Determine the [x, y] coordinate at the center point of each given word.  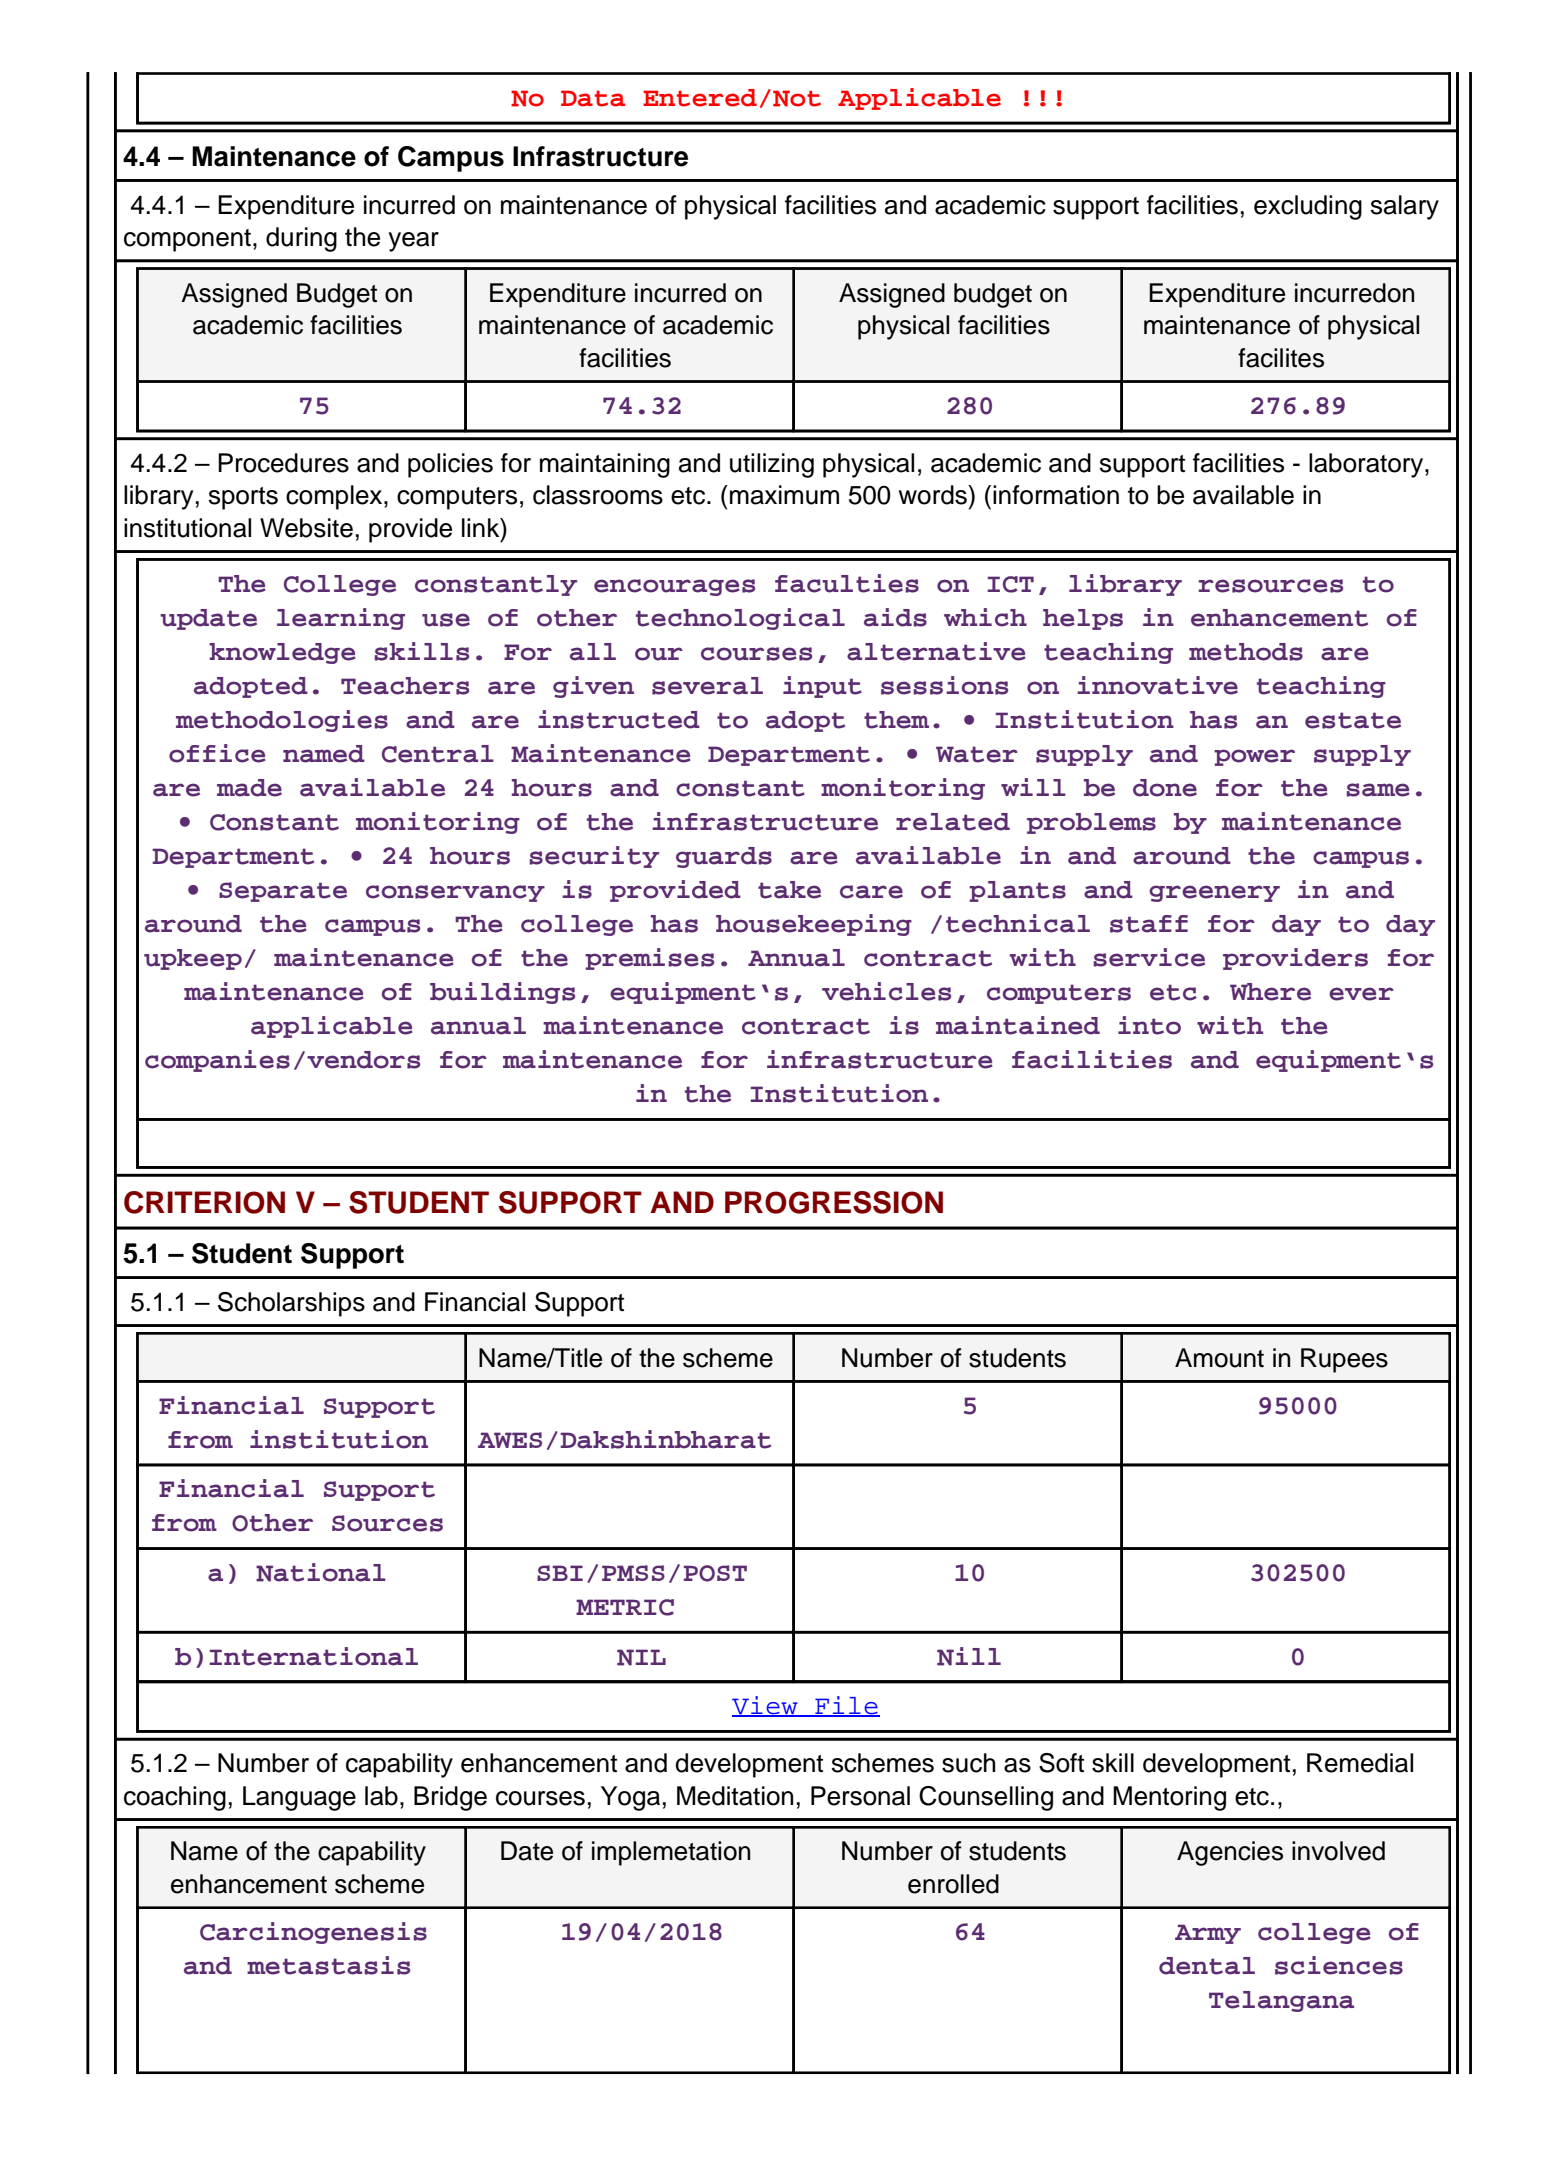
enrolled [953, 1884]
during [301, 239]
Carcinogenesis [313, 1933]
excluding [1308, 207]
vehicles [886, 991]
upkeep [193, 959]
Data [593, 98]
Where [1270, 992]
